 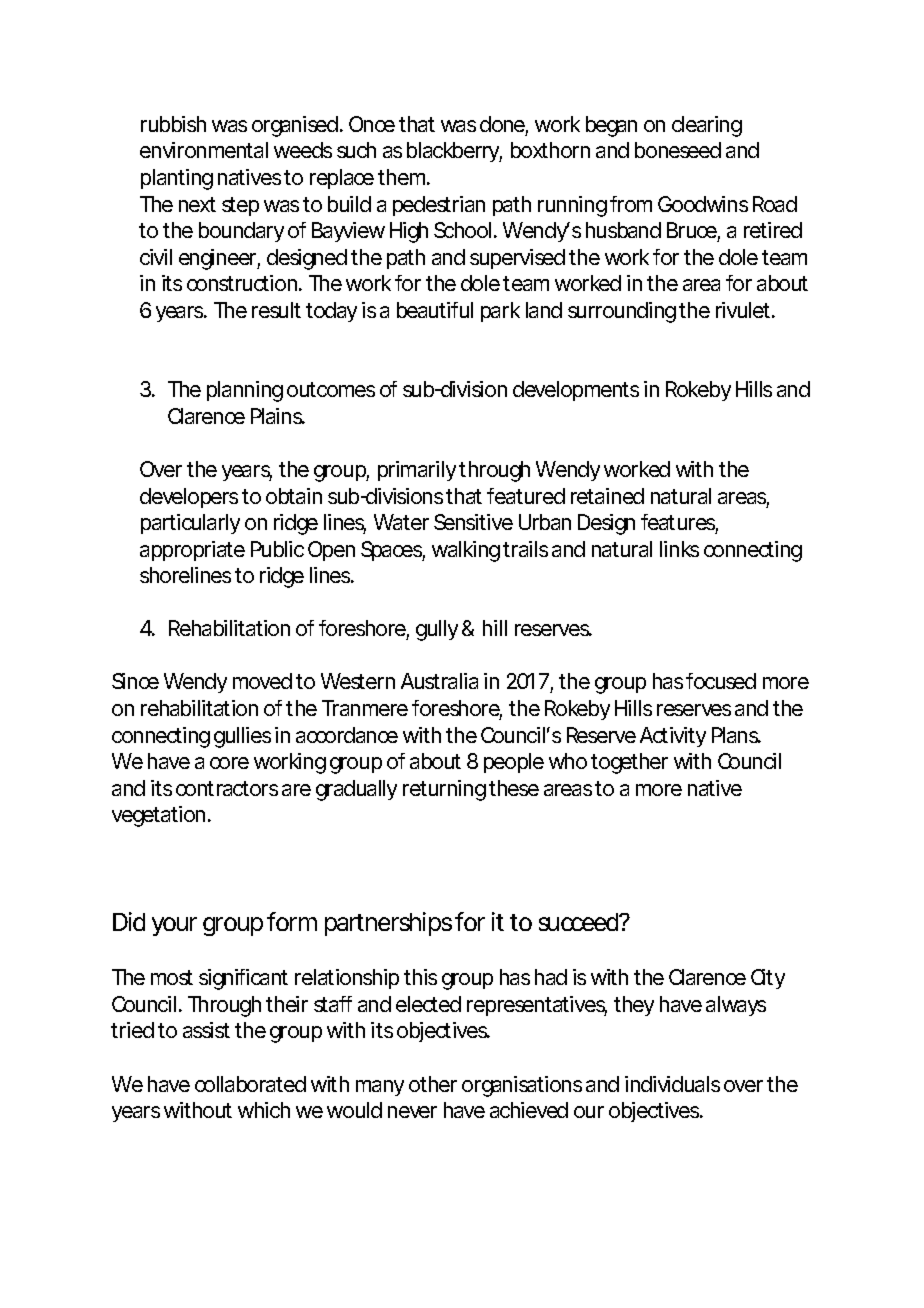 What do you see at coordinates (433, 1084) in the screenshot?
I see `other` at bounding box center [433, 1084].
